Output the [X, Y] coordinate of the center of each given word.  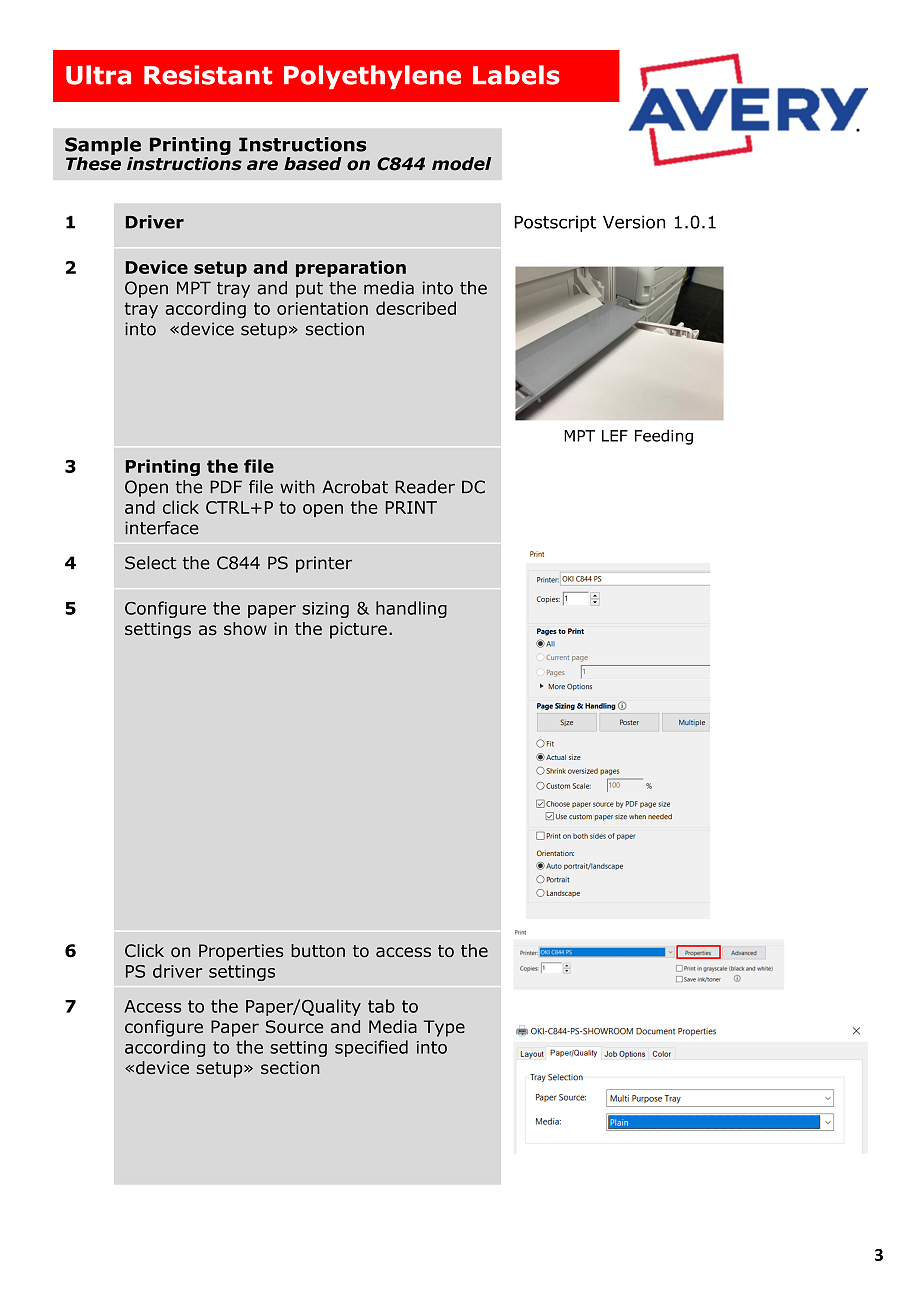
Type [444, 1028]
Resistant [208, 75]
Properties [241, 952]
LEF [615, 436]
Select [150, 563]
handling [411, 609]
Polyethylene [372, 77]
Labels [516, 75]
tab [381, 1006]
